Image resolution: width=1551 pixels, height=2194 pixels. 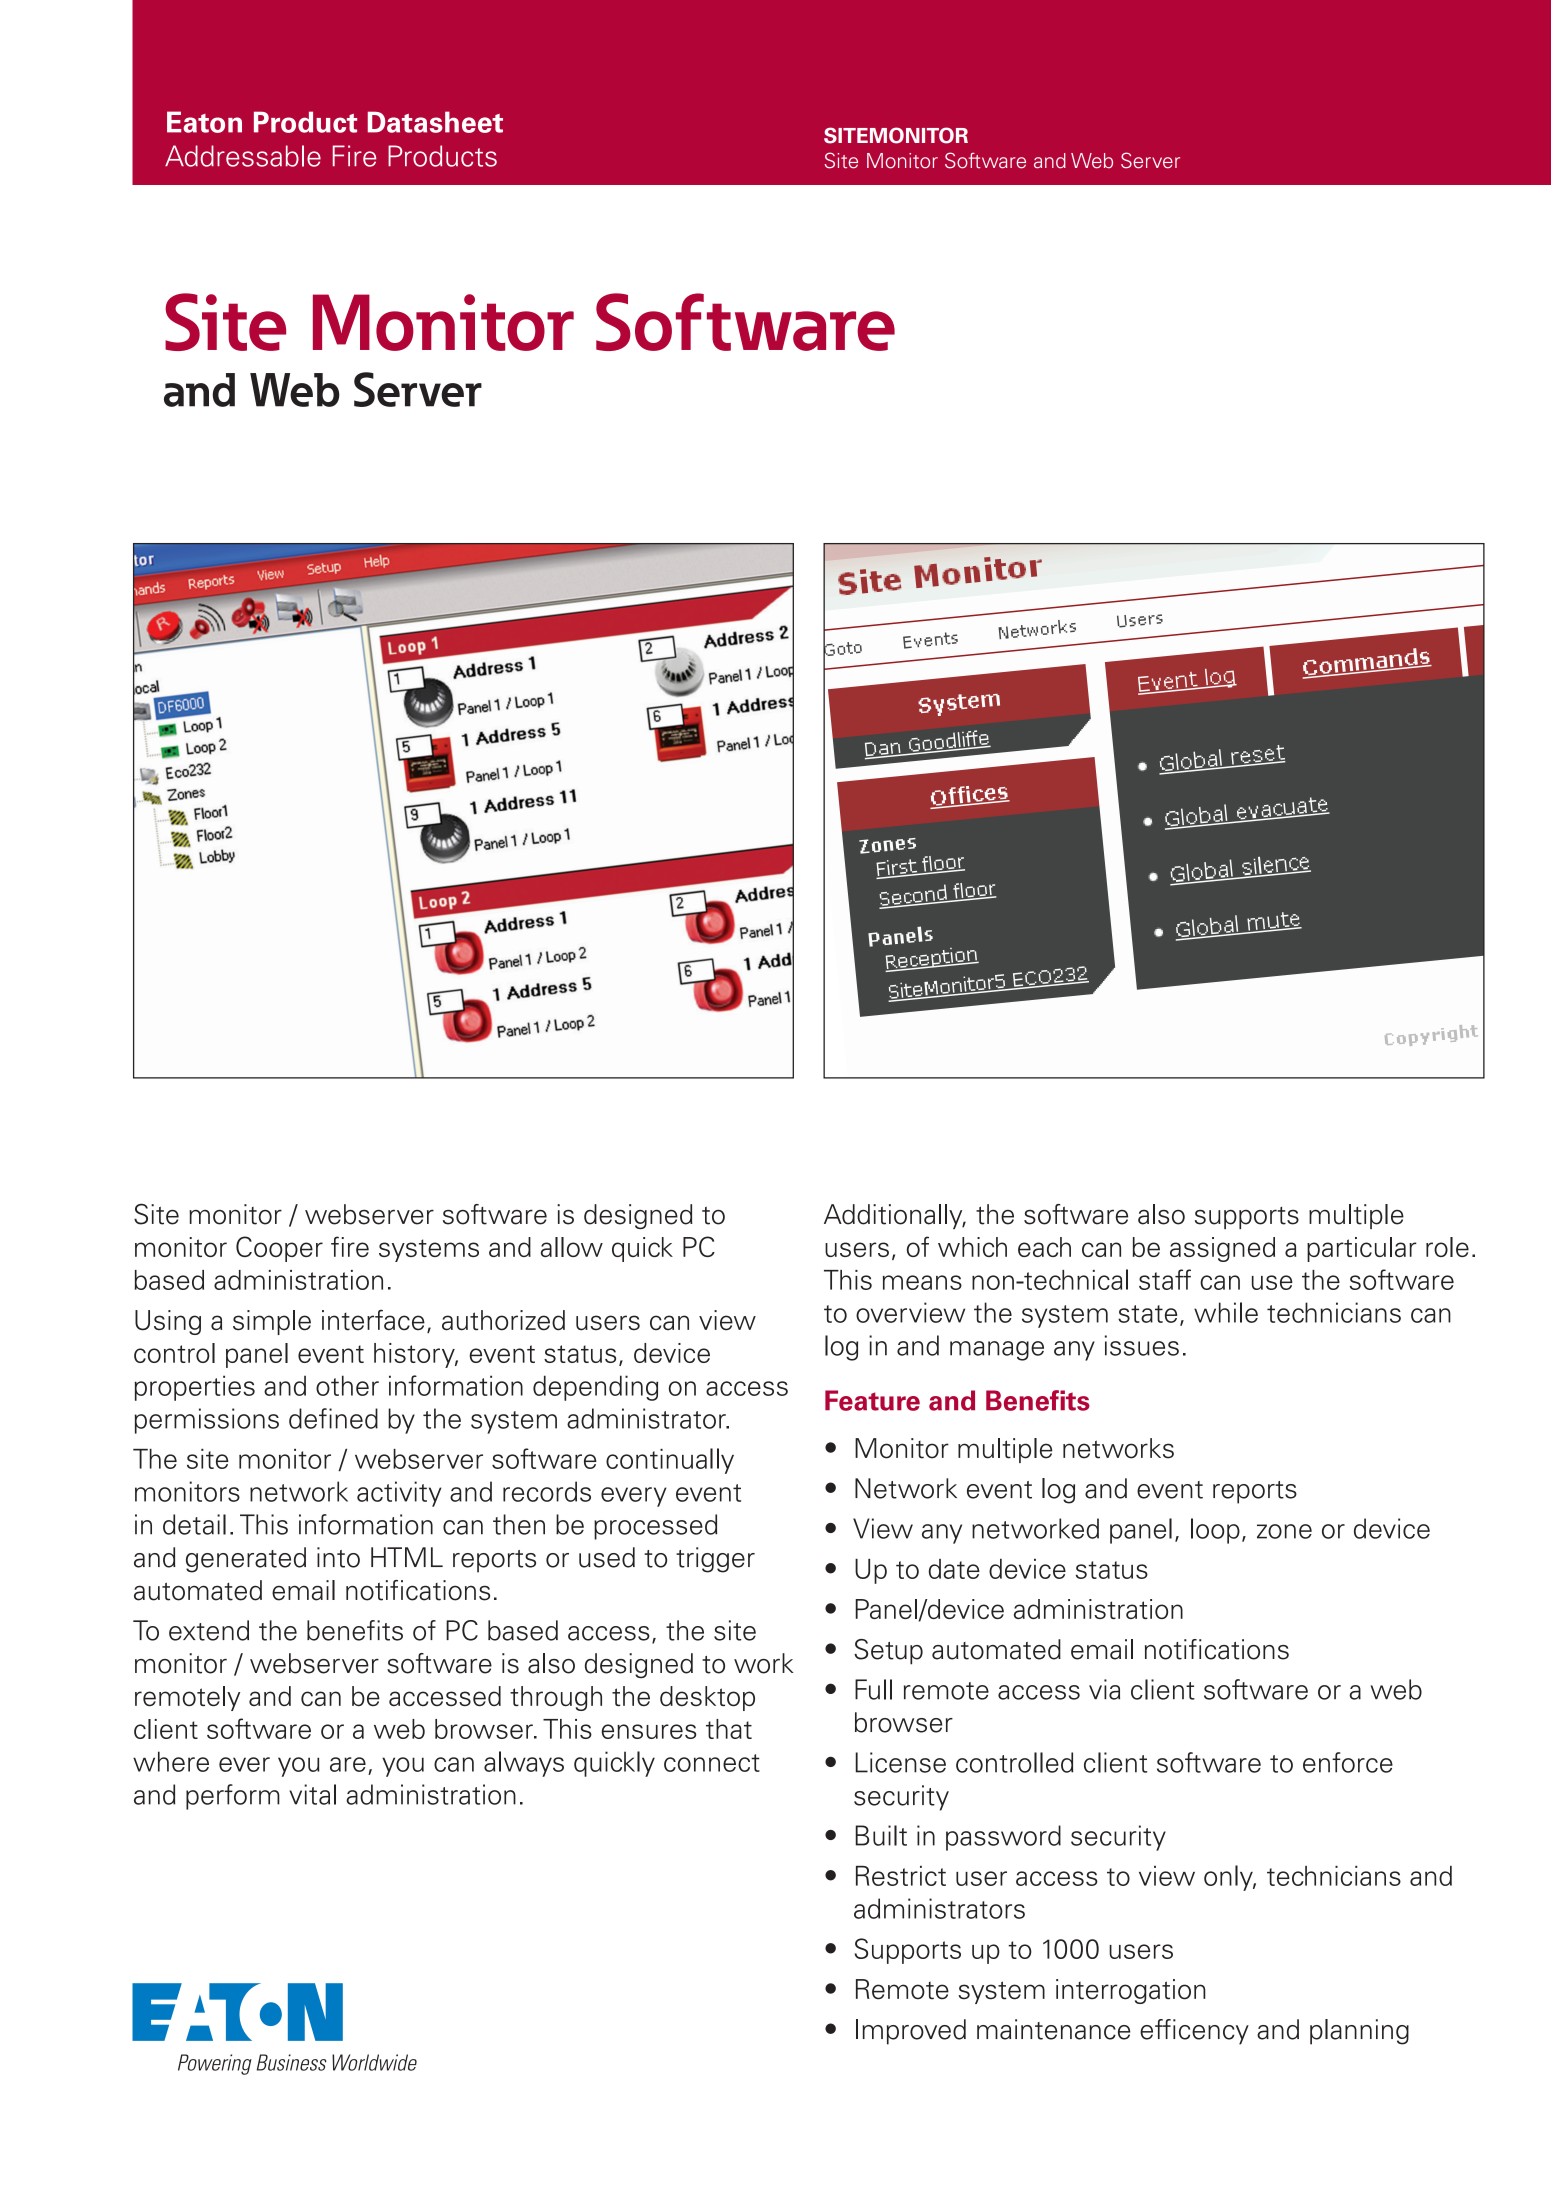 What do you see at coordinates (243, 156) in the document?
I see `Addressable` at bounding box center [243, 156].
